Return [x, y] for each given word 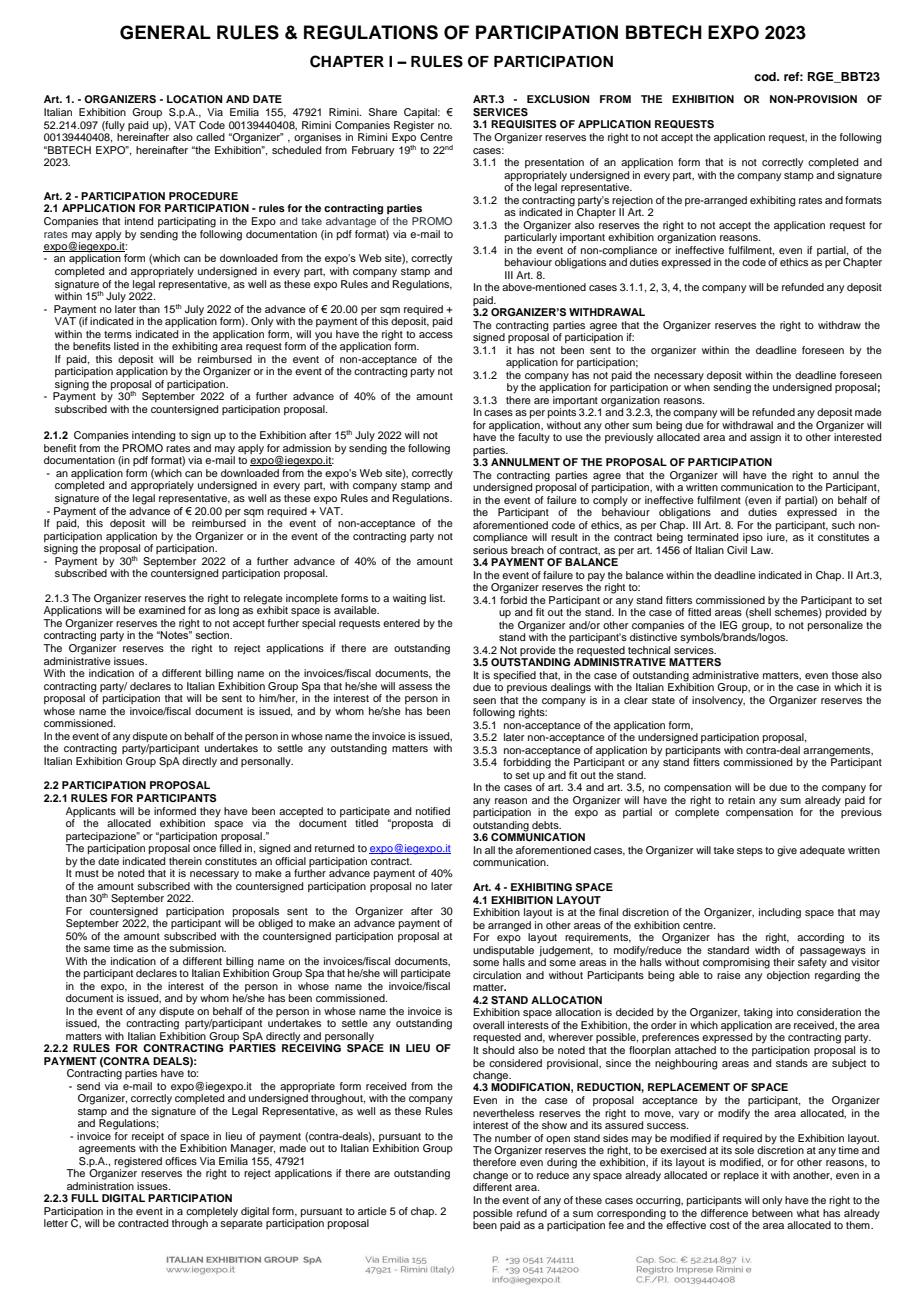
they [210, 812]
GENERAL [165, 32]
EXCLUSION [558, 99]
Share [383, 112]
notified [433, 811]
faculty [534, 438]
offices [181, 1161]
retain [741, 800]
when [697, 386]
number [513, 1138]
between [772, 1211]
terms [118, 334]
